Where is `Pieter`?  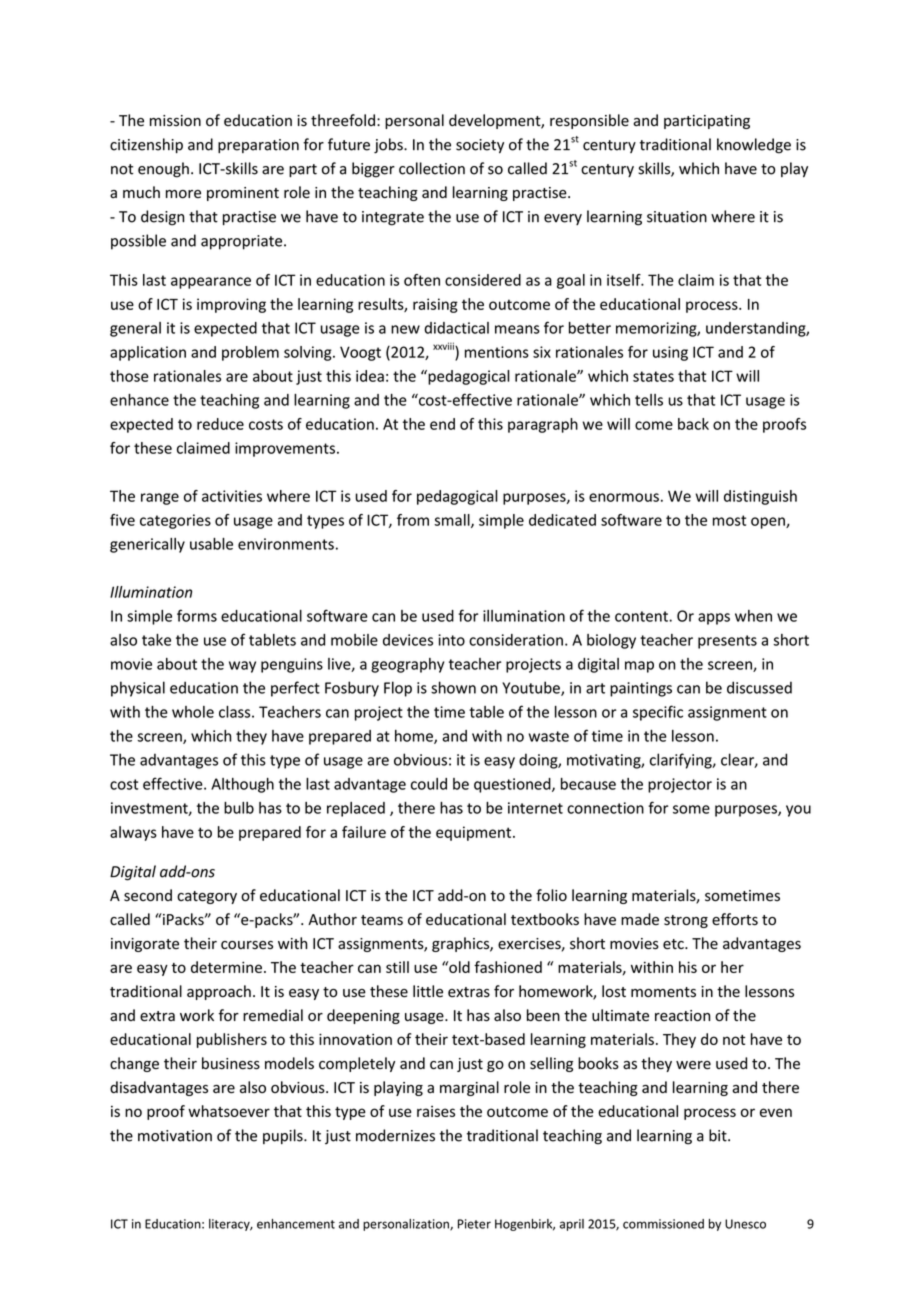 Pieter is located at coordinates (474, 1224).
